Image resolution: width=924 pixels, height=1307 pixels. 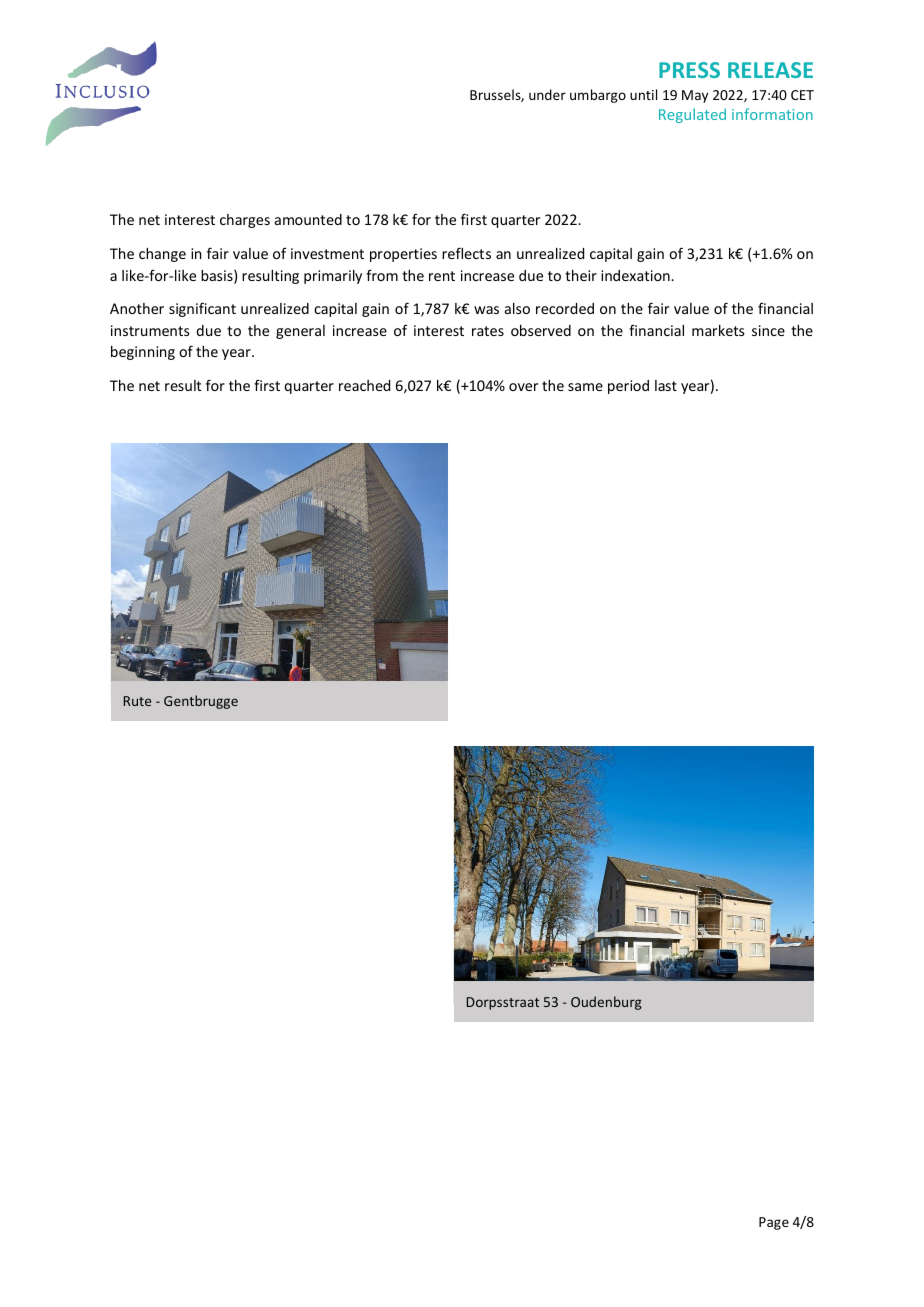 What do you see at coordinates (774, 1223) in the screenshot?
I see `Page` at bounding box center [774, 1223].
